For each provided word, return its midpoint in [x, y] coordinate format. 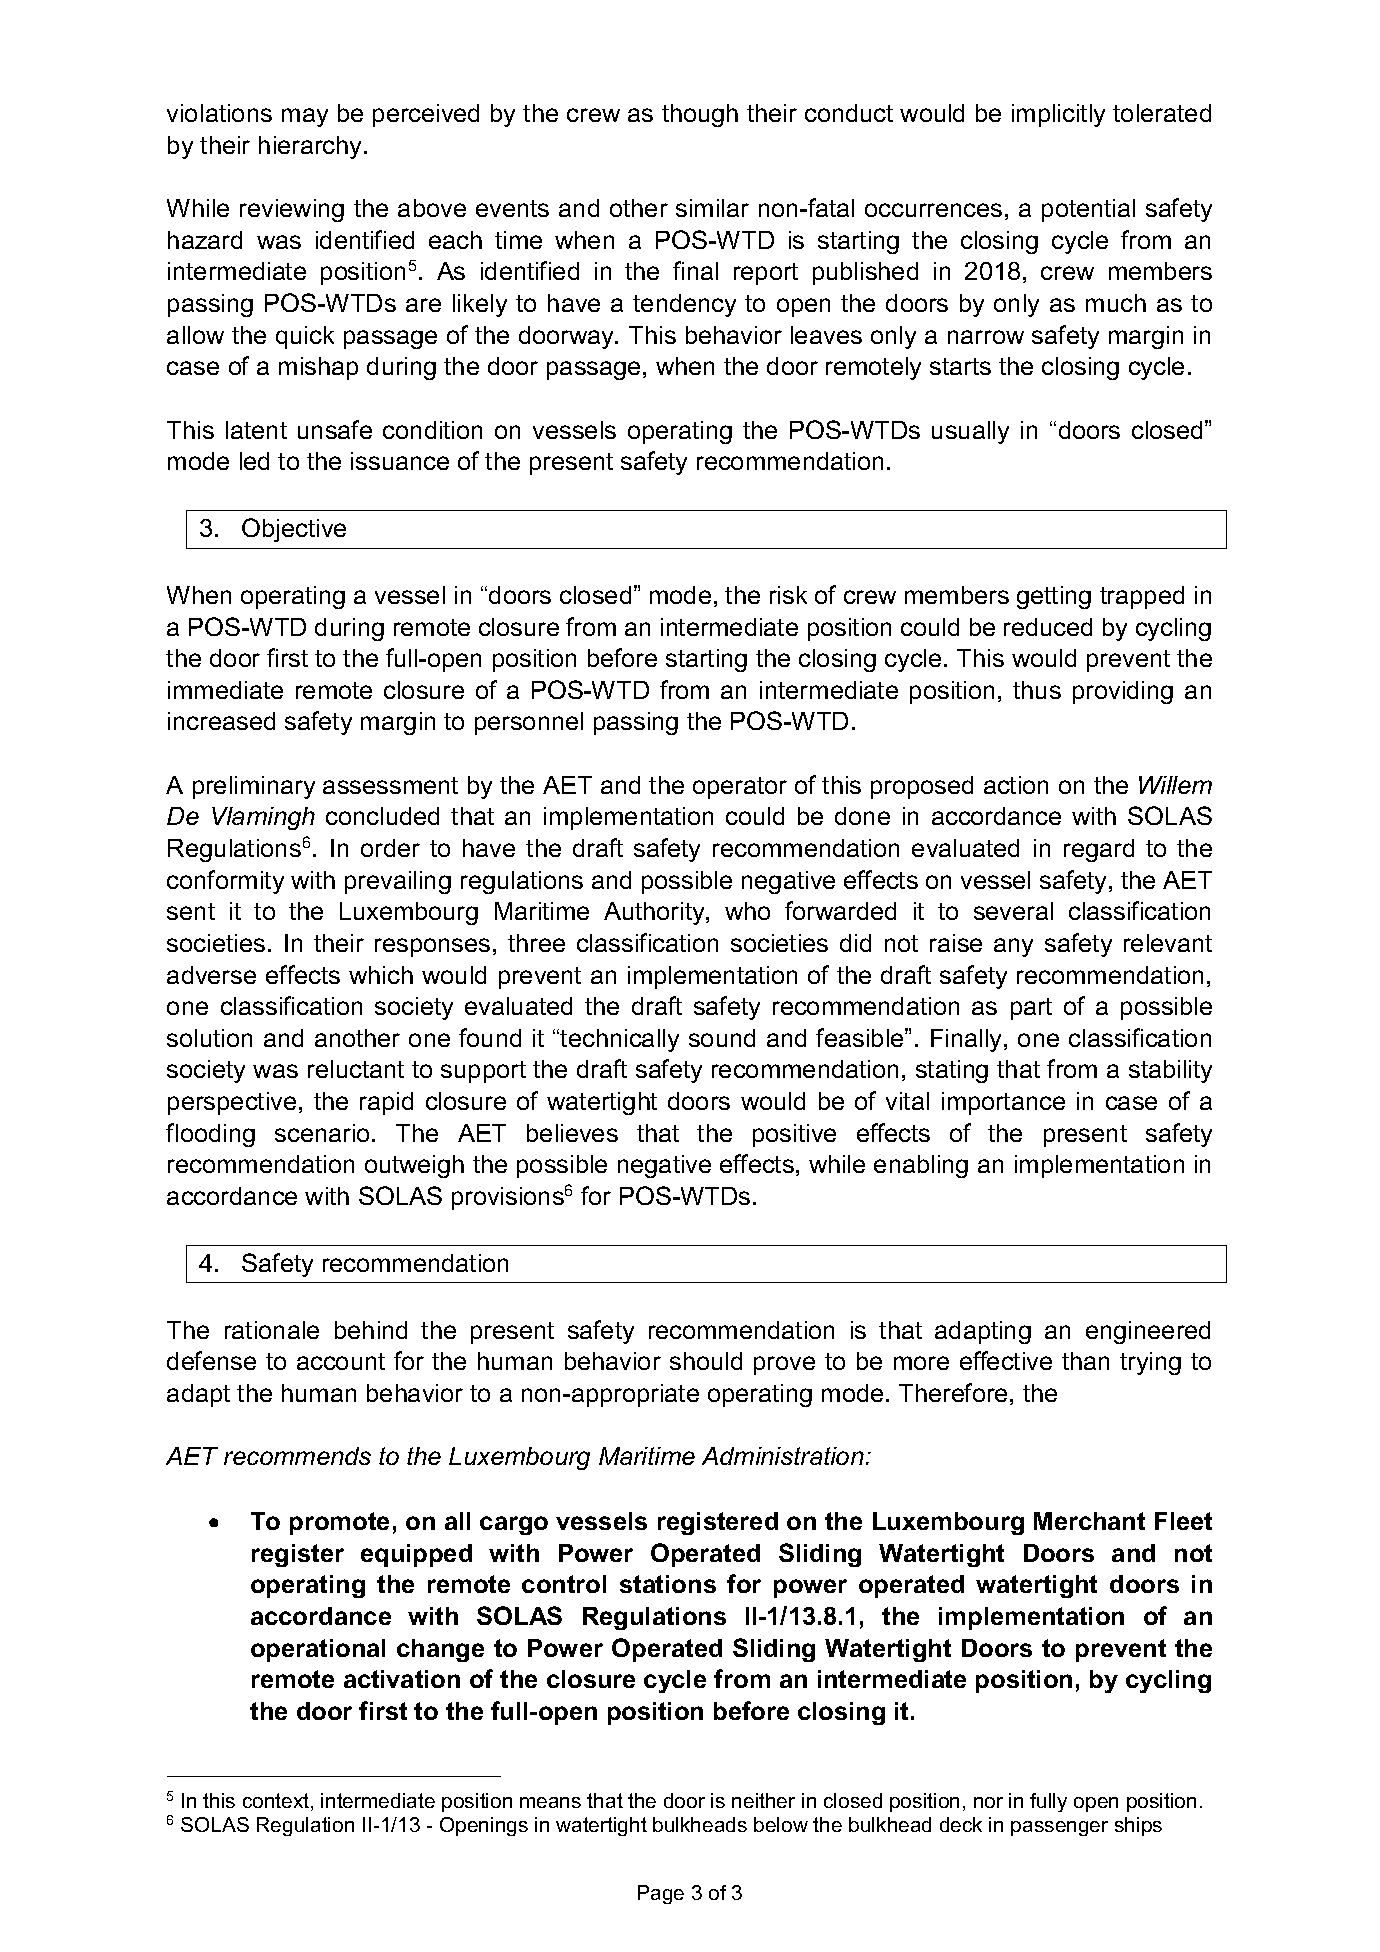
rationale [272, 1330]
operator [740, 788]
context [276, 1800]
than [1085, 1361]
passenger [1059, 1828]
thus [1037, 690]
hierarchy [312, 147]
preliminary [254, 787]
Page [661, 1894]
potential [1088, 210]
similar [712, 208]
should [706, 1361]
